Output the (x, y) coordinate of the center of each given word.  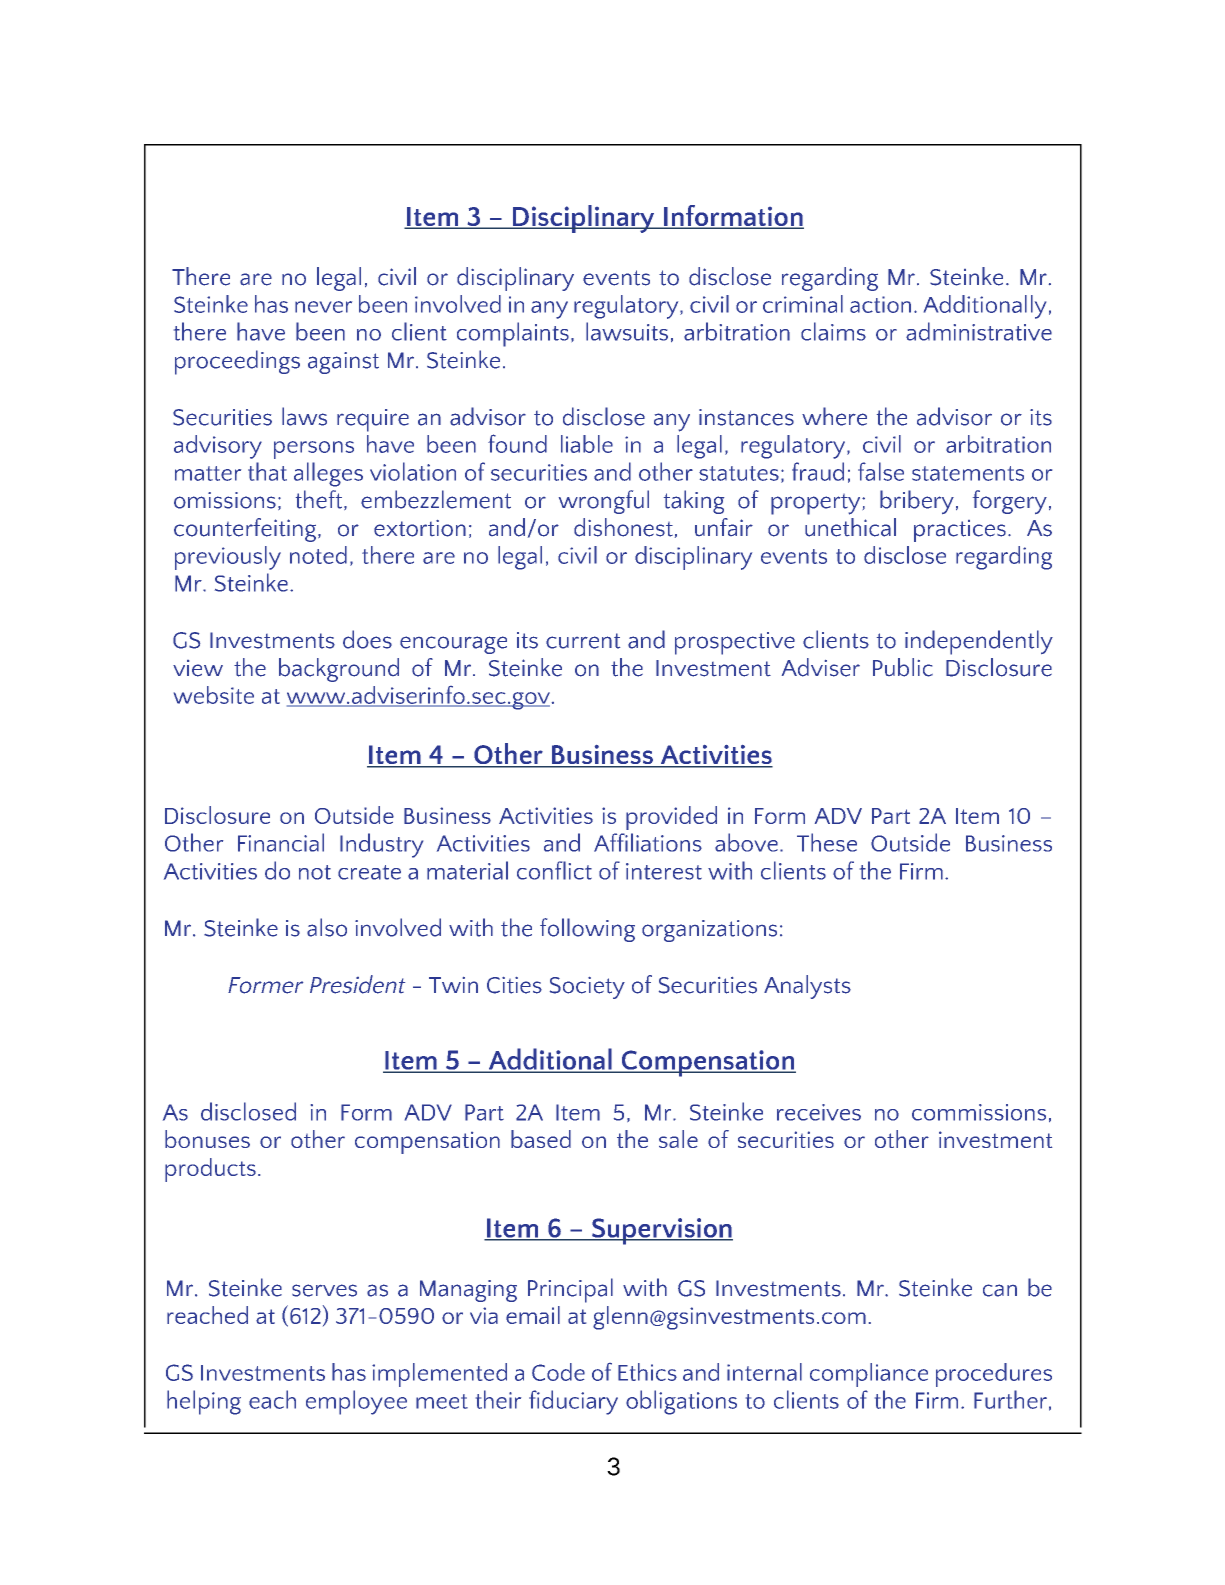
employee (356, 1402)
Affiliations (648, 842)
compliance (869, 1375)
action (880, 304)
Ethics (647, 1372)
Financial (281, 842)
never (323, 307)
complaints (513, 334)
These (827, 842)
